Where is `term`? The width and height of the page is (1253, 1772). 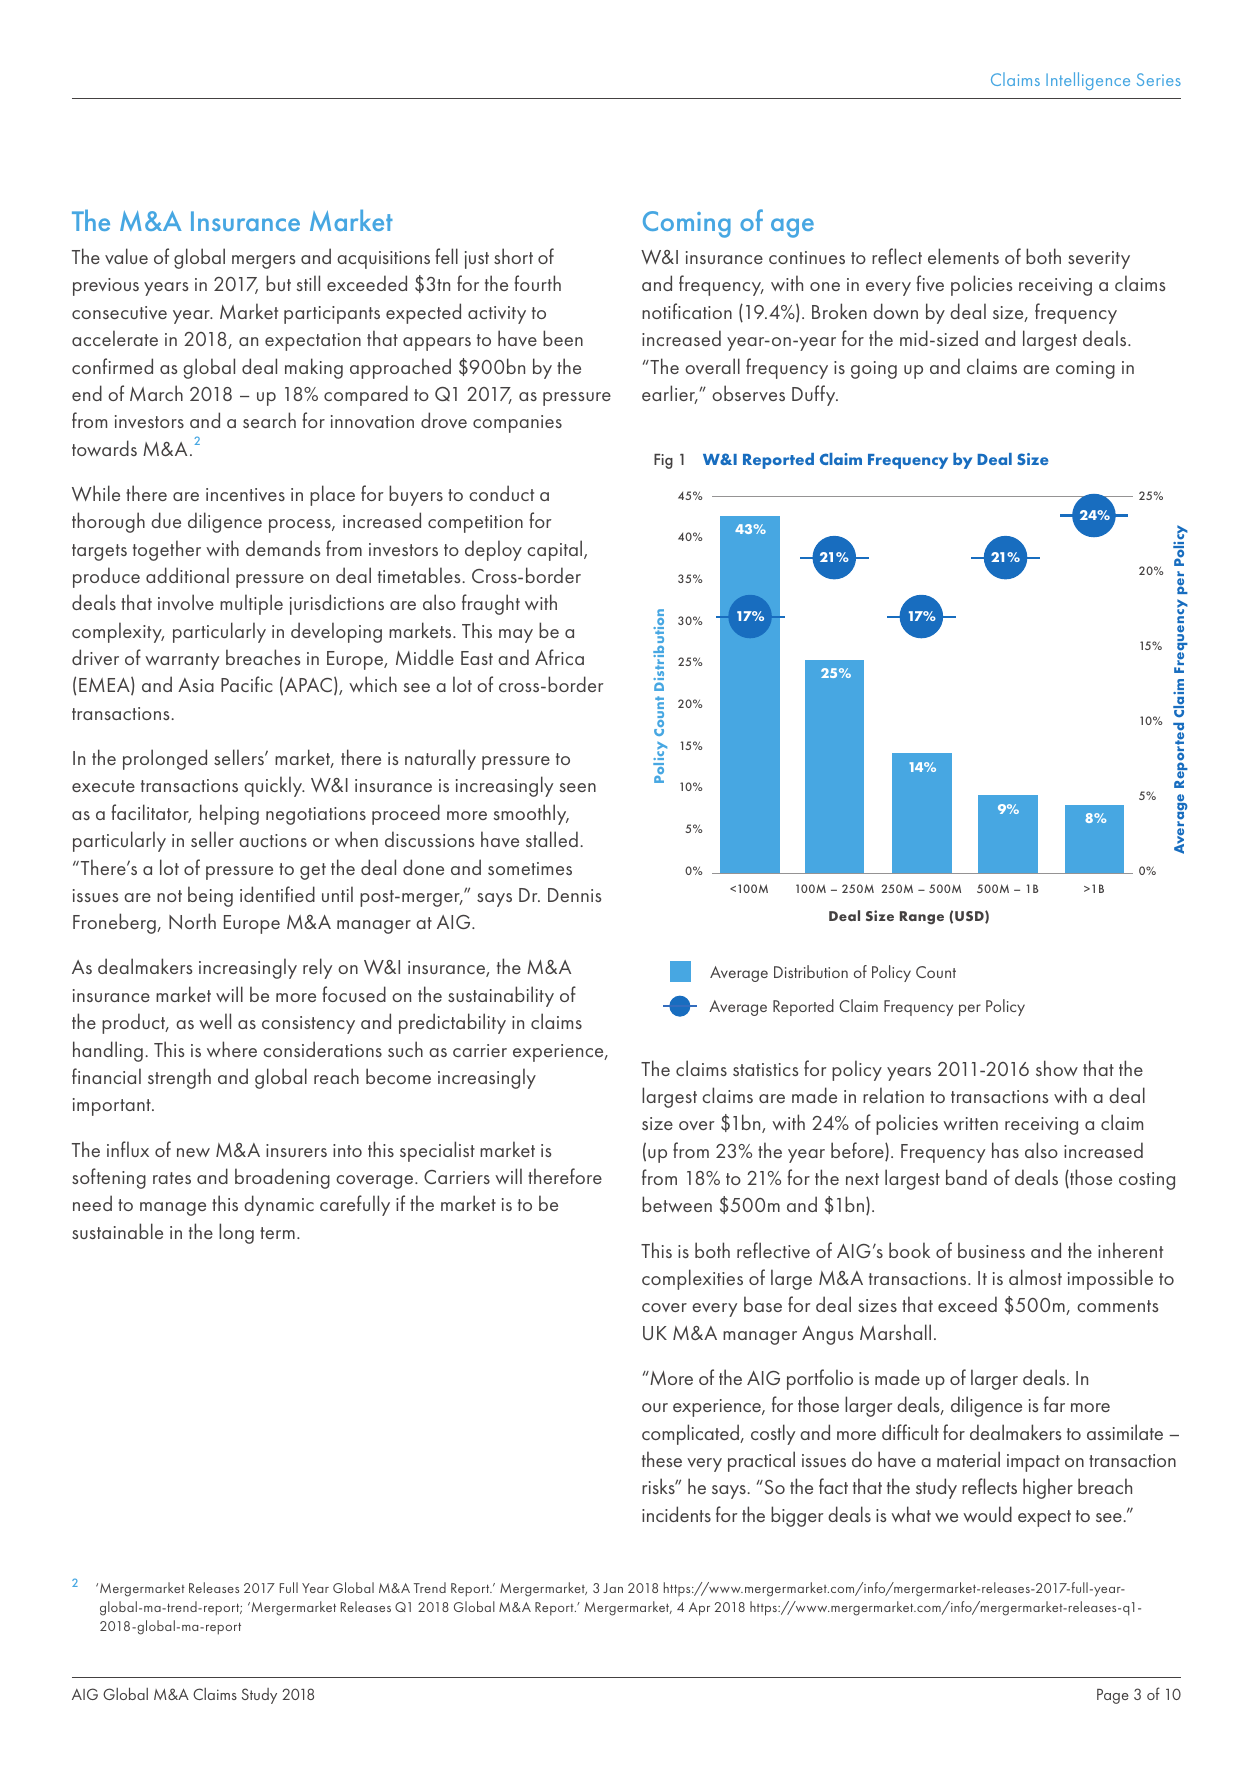
term is located at coordinates (277, 1233).
